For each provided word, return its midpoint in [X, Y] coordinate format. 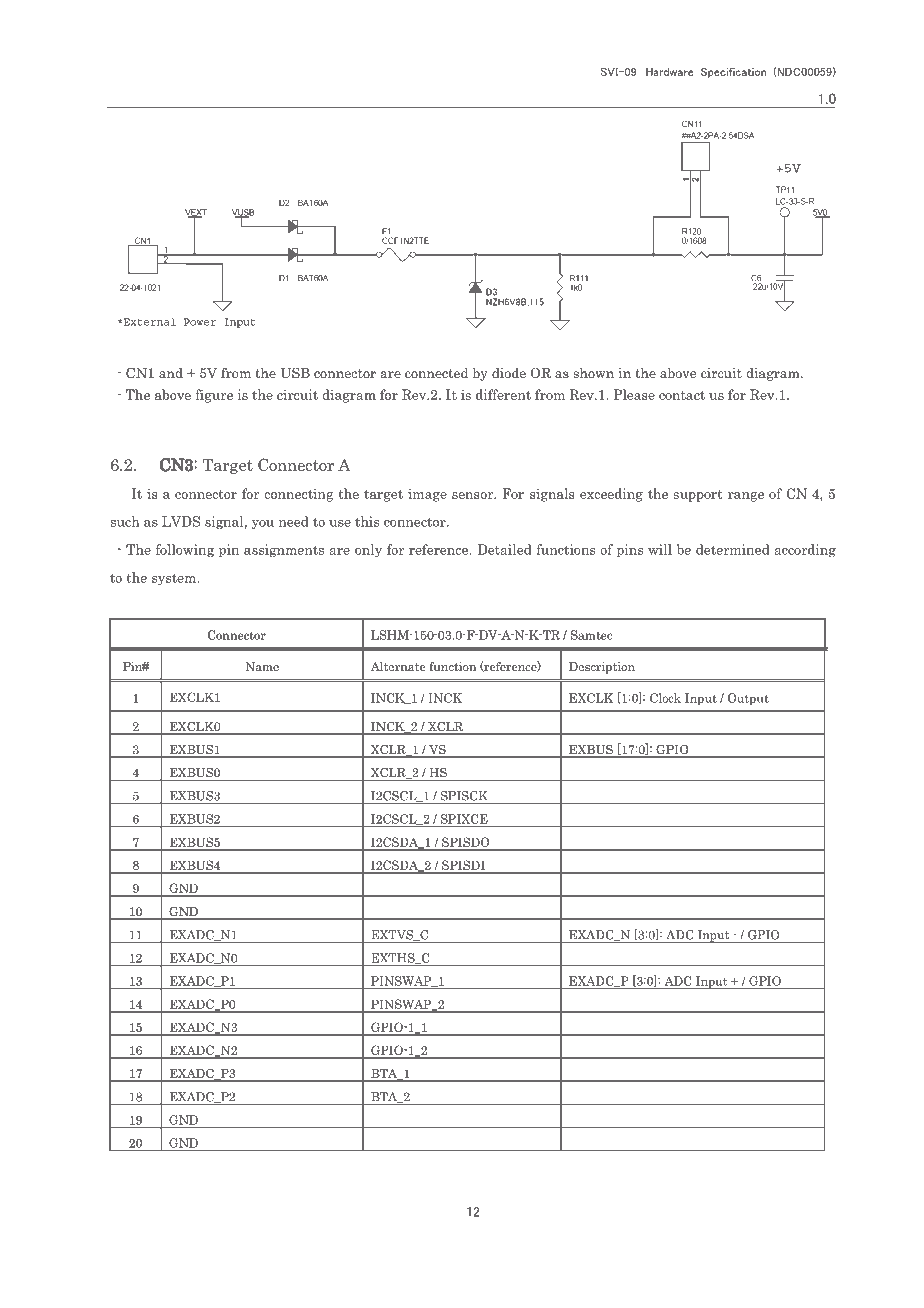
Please [634, 394]
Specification [733, 72]
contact [682, 395]
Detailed [504, 549]
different [503, 394]
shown [594, 373]
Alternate [398, 666]
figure [214, 396]
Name [262, 666]
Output [748, 699]
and [171, 373]
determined [733, 549]
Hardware [669, 72]
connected [436, 373]
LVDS [181, 521]
